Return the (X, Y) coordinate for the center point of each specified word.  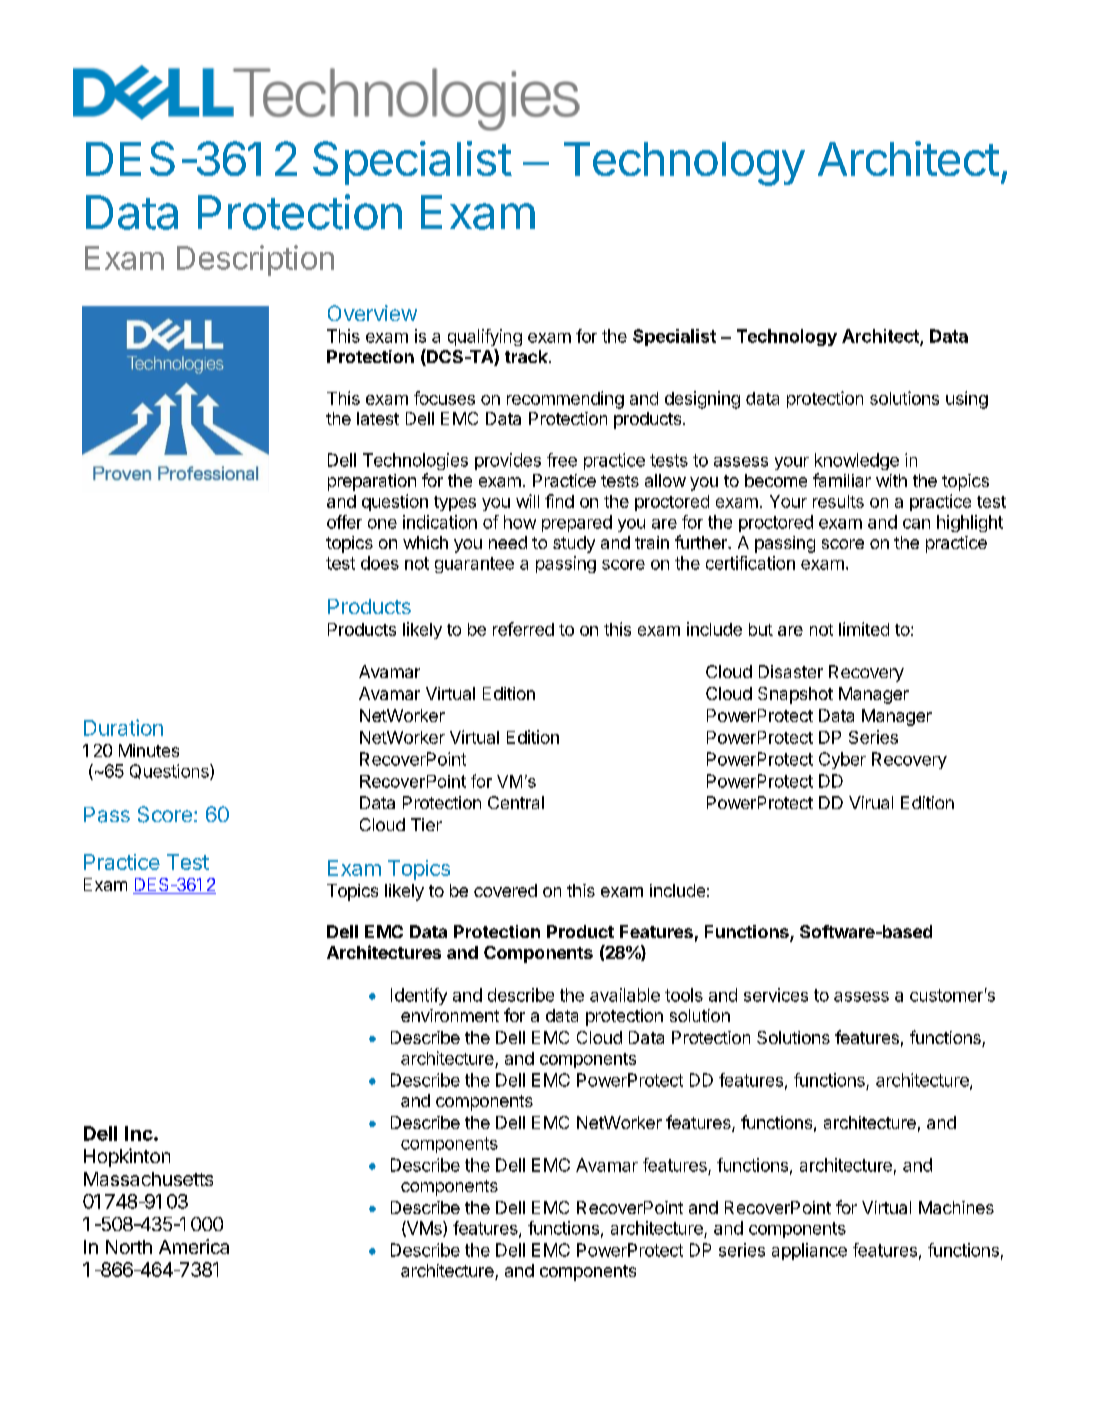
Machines (956, 1207)
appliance (809, 1251)
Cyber (842, 760)
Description (255, 260)
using (967, 400)
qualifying (485, 337)
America (194, 1246)
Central (516, 802)
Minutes (149, 750)
